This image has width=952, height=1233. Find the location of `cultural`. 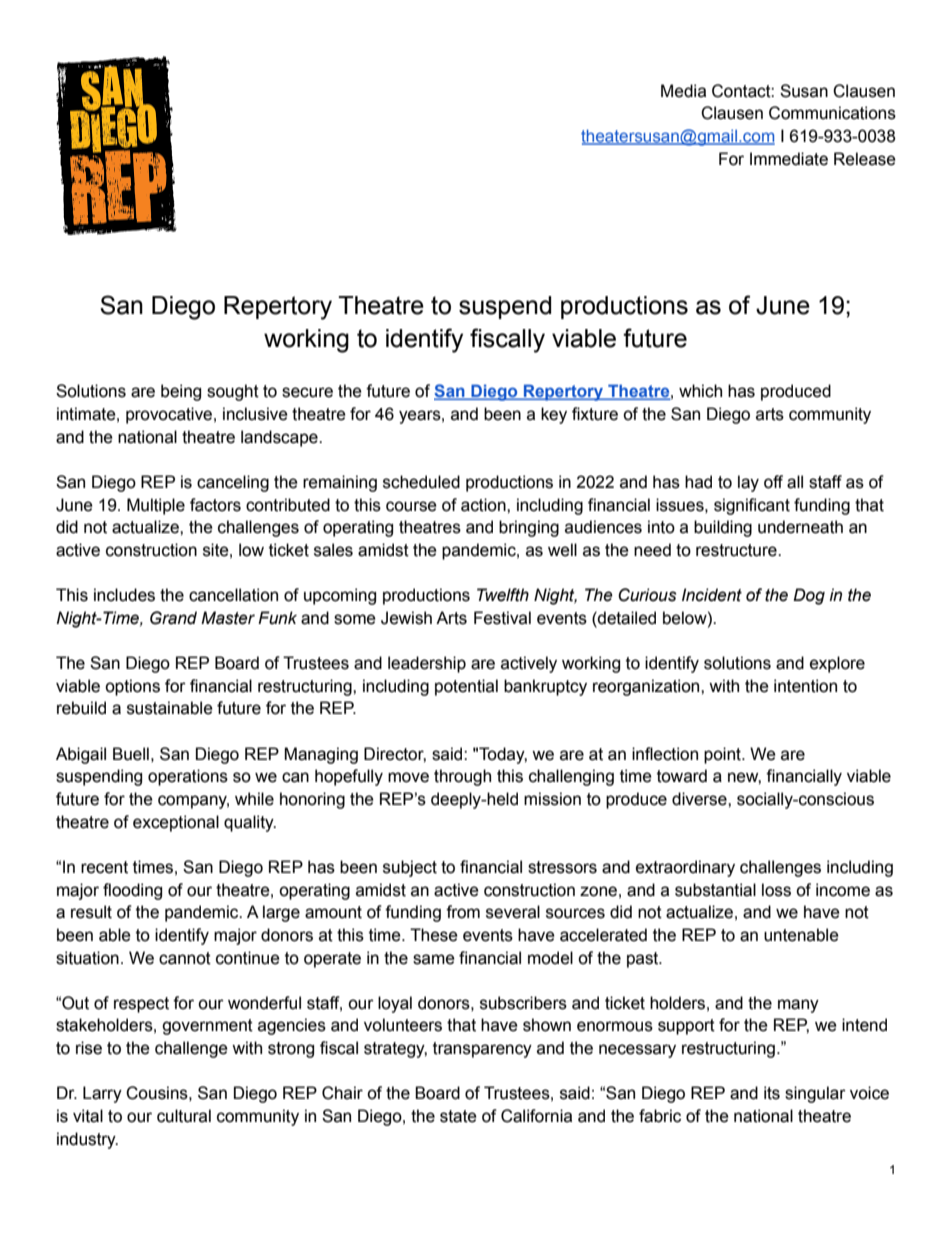

cultural is located at coordinates (184, 1116).
